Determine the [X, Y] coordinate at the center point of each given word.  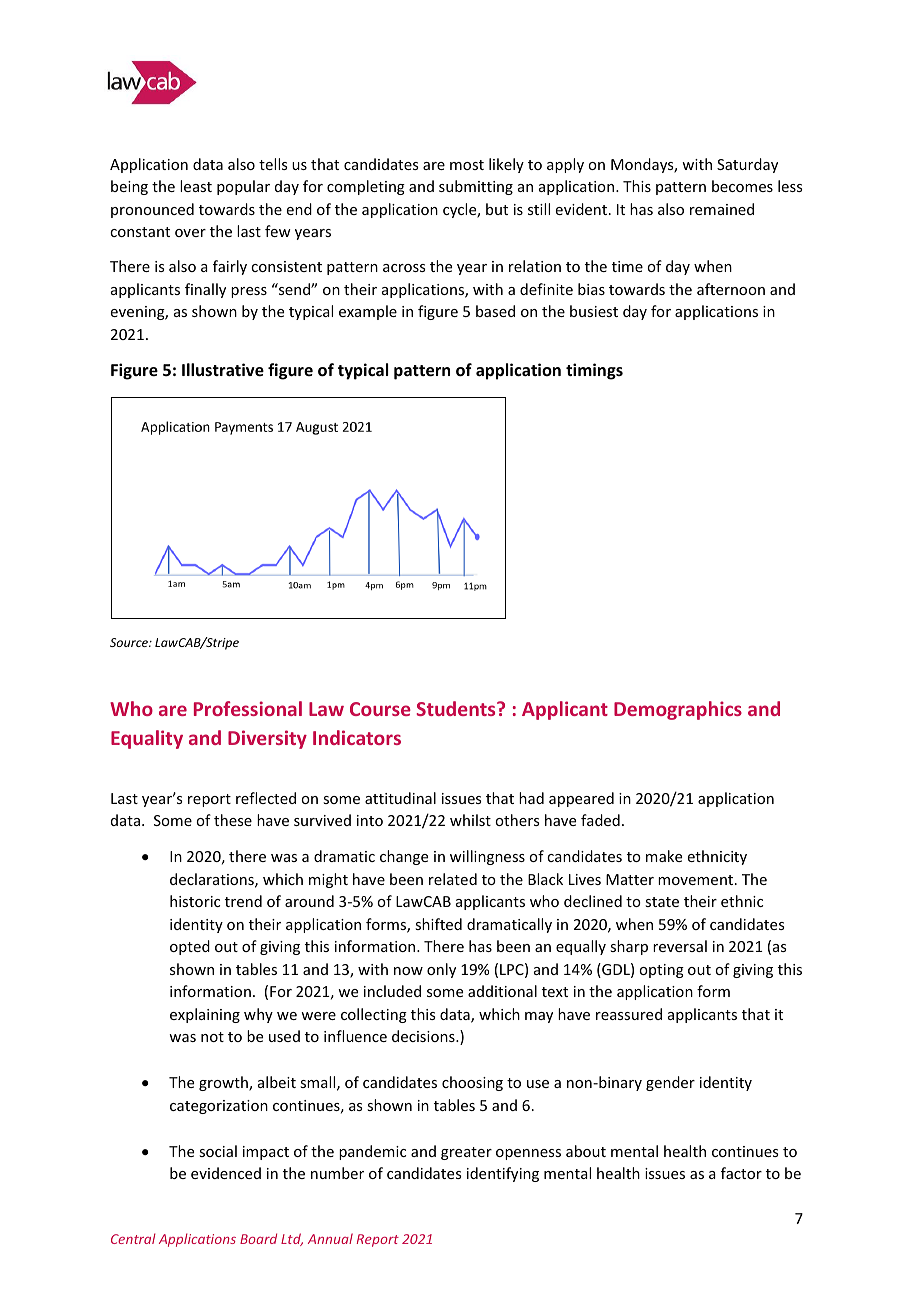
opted [190, 947]
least [196, 186]
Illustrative [223, 370]
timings [594, 371]
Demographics [678, 710]
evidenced [226, 1173]
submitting [476, 187]
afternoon [731, 289]
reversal [680, 946]
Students [457, 708]
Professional [248, 708]
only [441, 970]
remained [722, 209]
